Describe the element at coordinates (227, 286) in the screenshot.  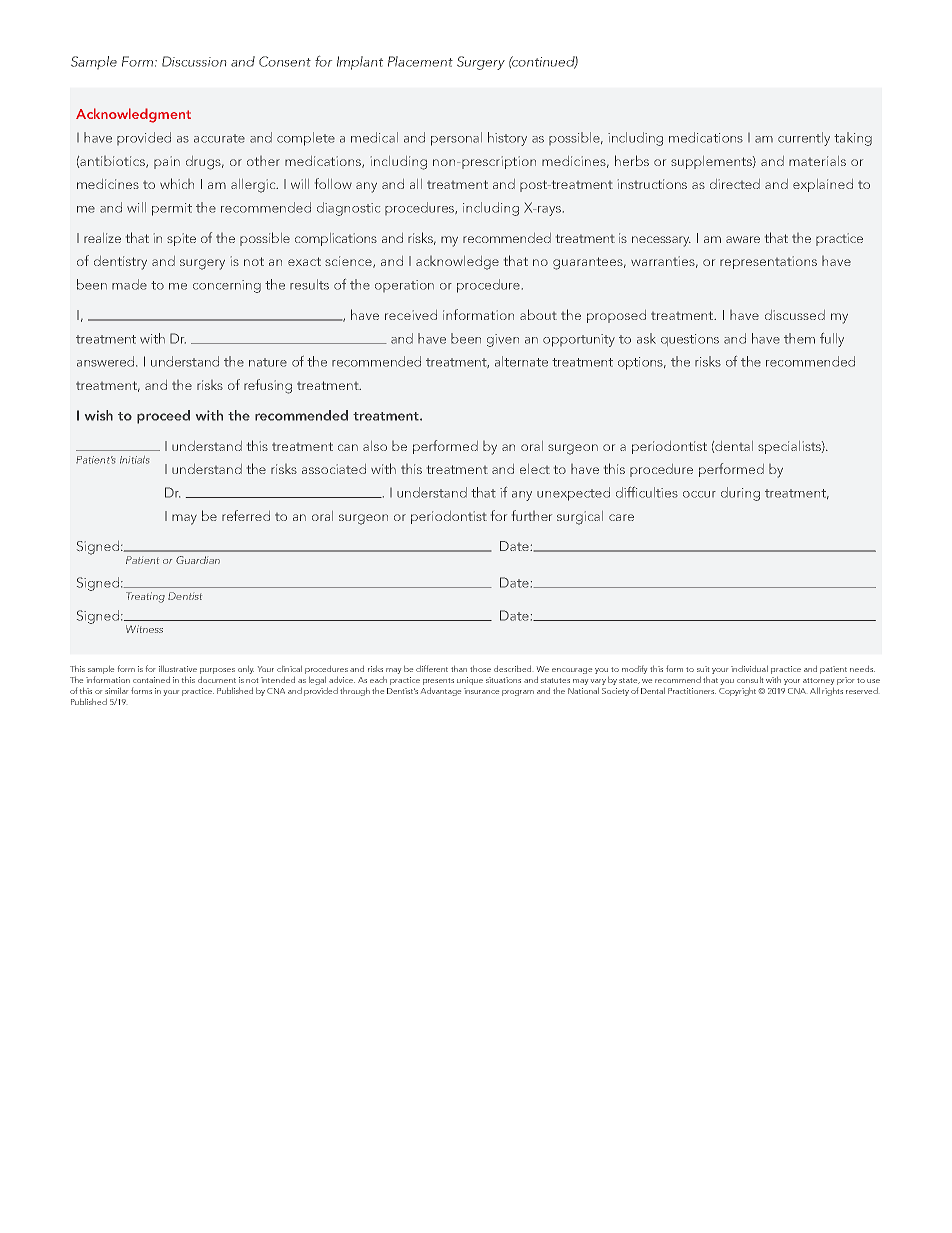
I see `concerning` at that location.
